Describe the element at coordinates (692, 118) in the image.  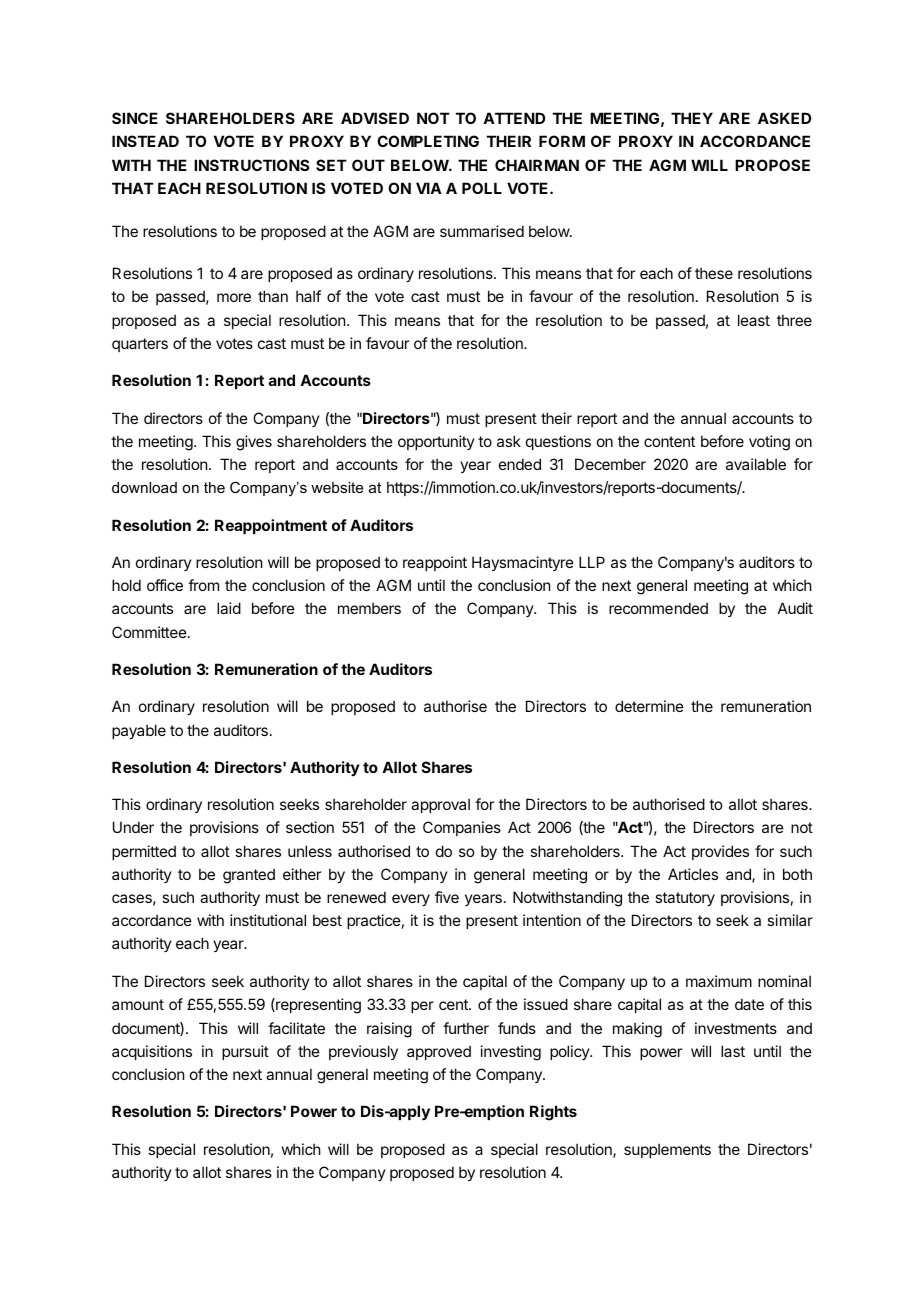
I see `THEY` at that location.
